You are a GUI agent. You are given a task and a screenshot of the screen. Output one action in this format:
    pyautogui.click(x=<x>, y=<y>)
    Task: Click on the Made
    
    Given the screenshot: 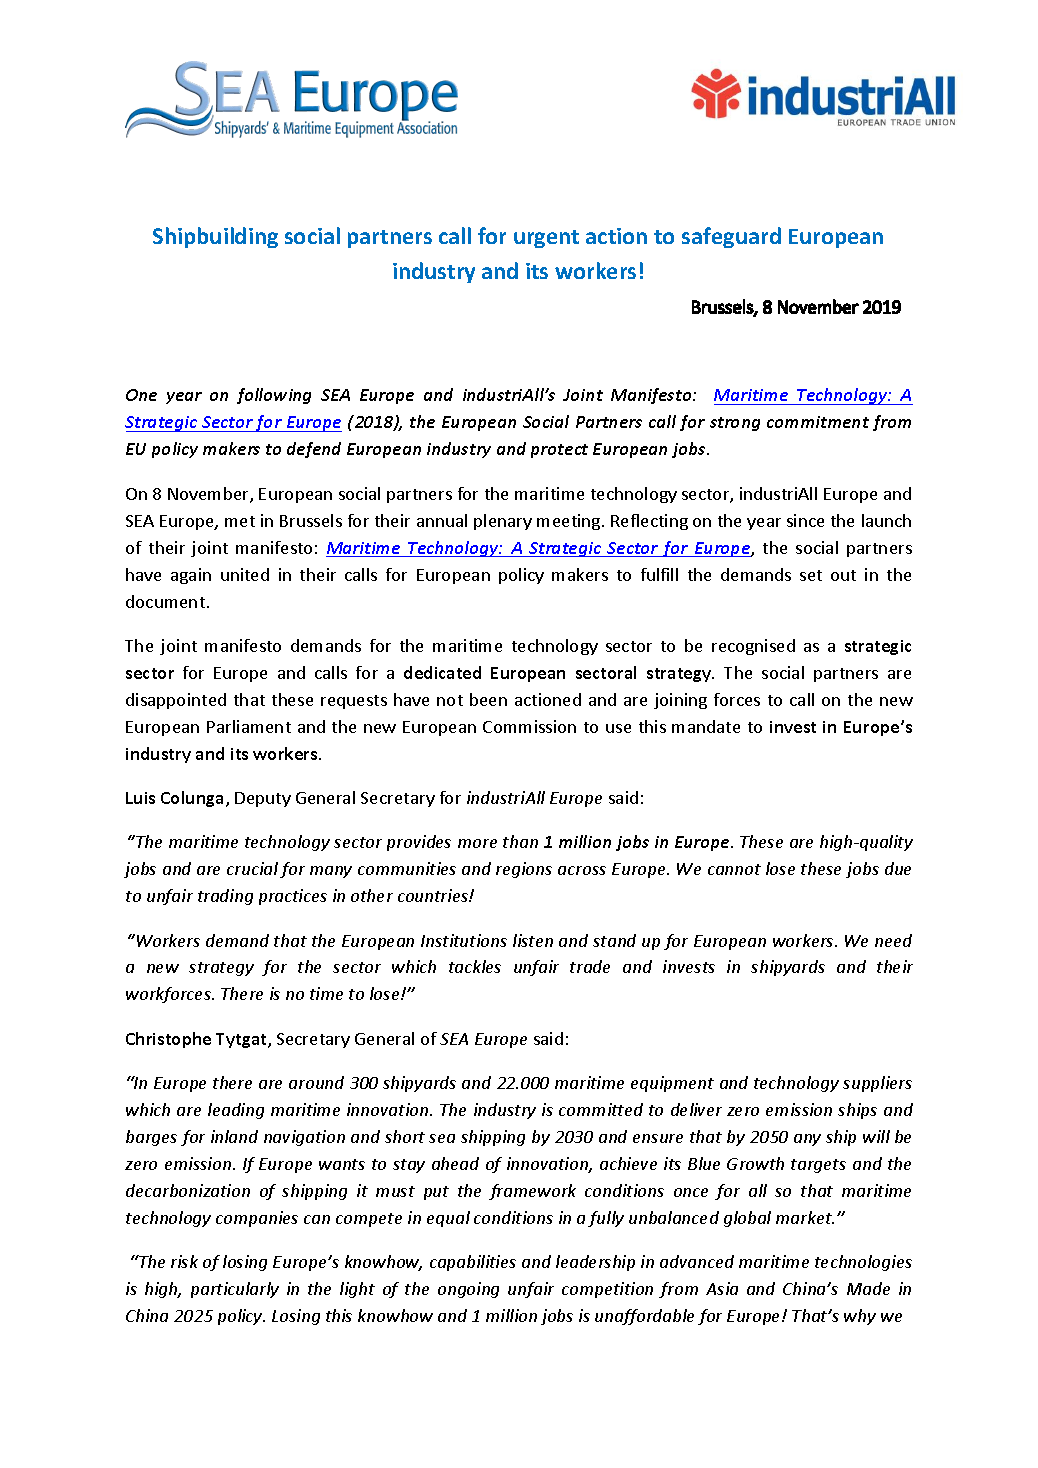 What is the action you would take?
    pyautogui.click(x=868, y=1288)
